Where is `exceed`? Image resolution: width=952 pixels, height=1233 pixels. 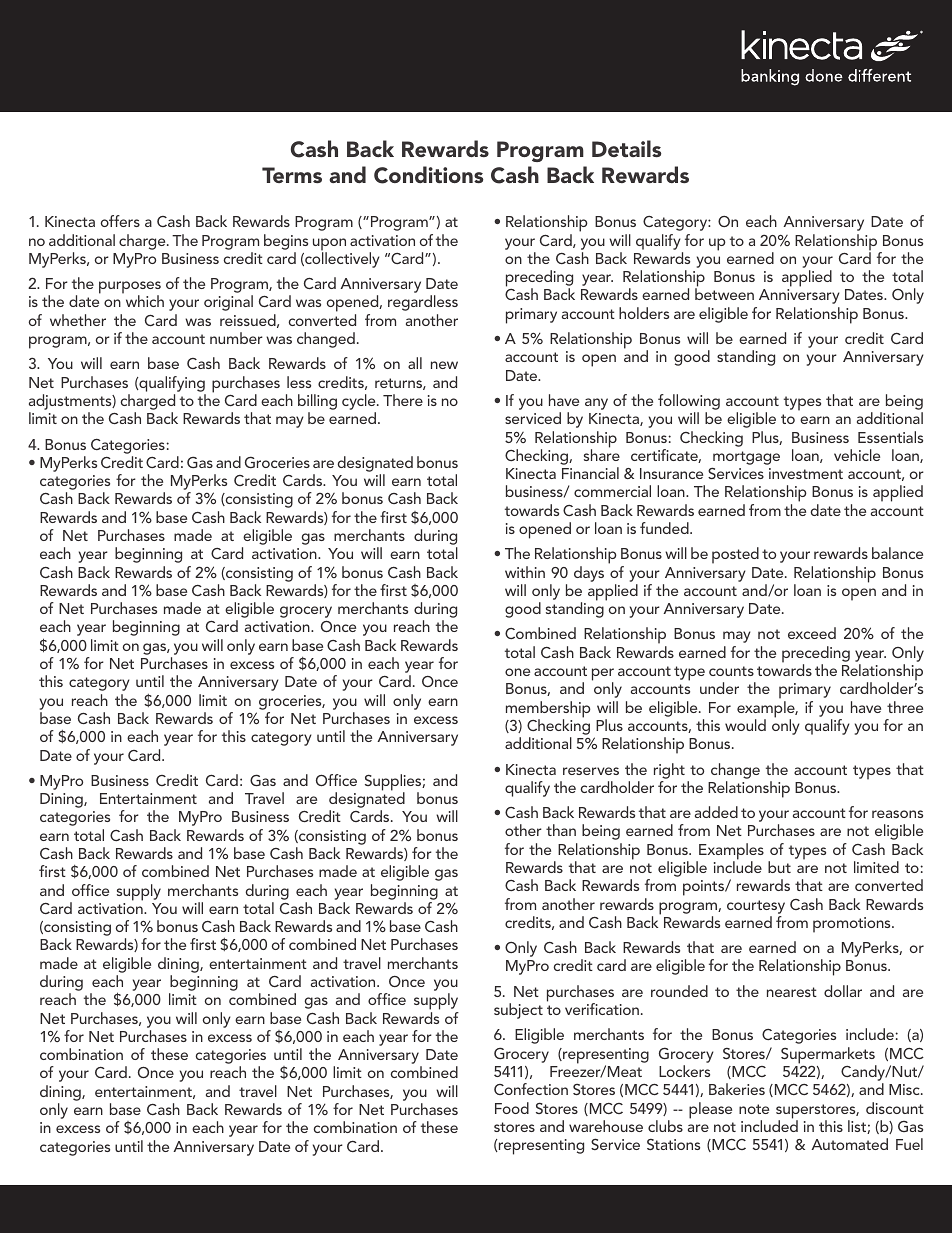
exceed is located at coordinates (812, 633).
